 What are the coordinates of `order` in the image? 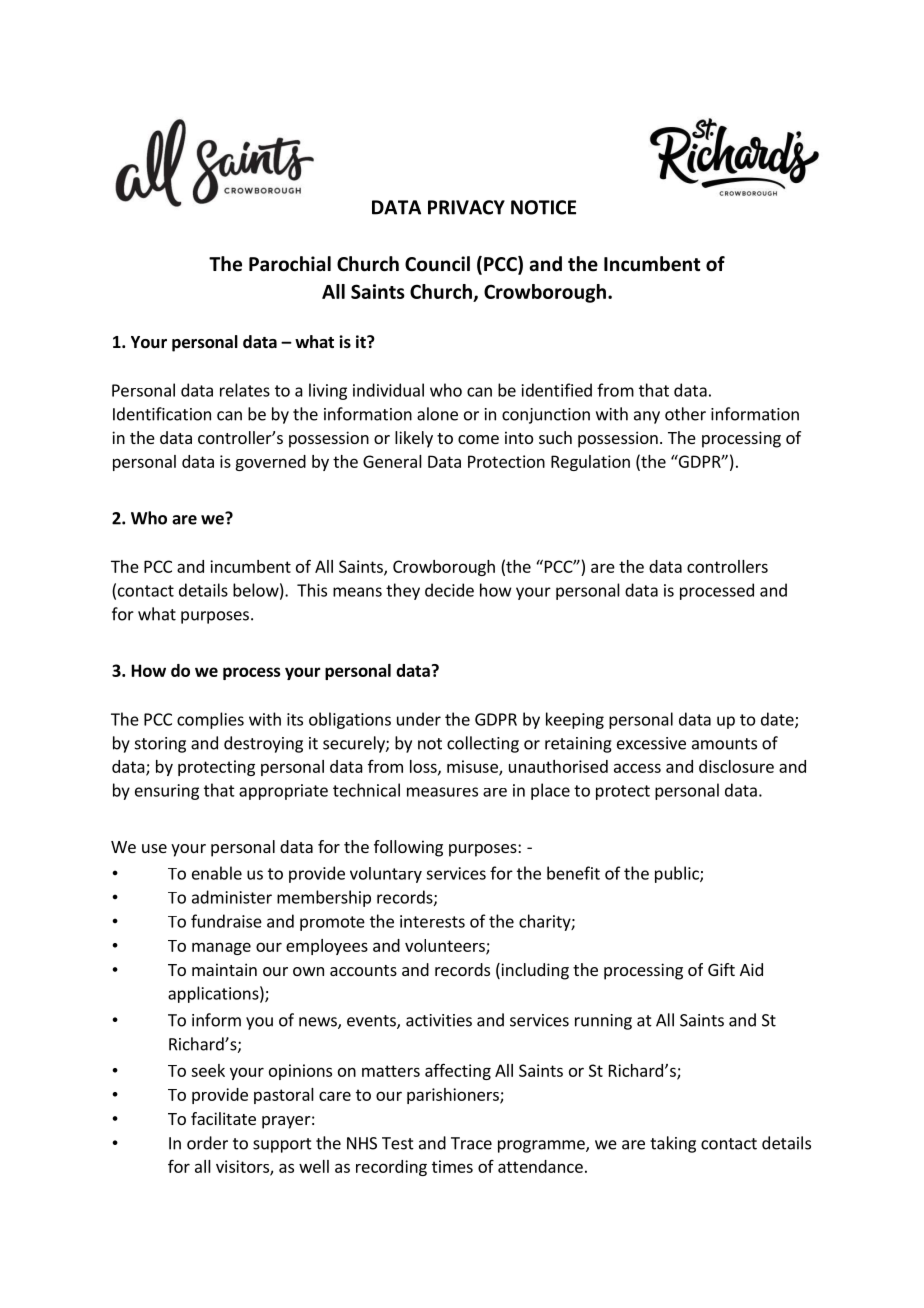 It's located at (207, 1143).
